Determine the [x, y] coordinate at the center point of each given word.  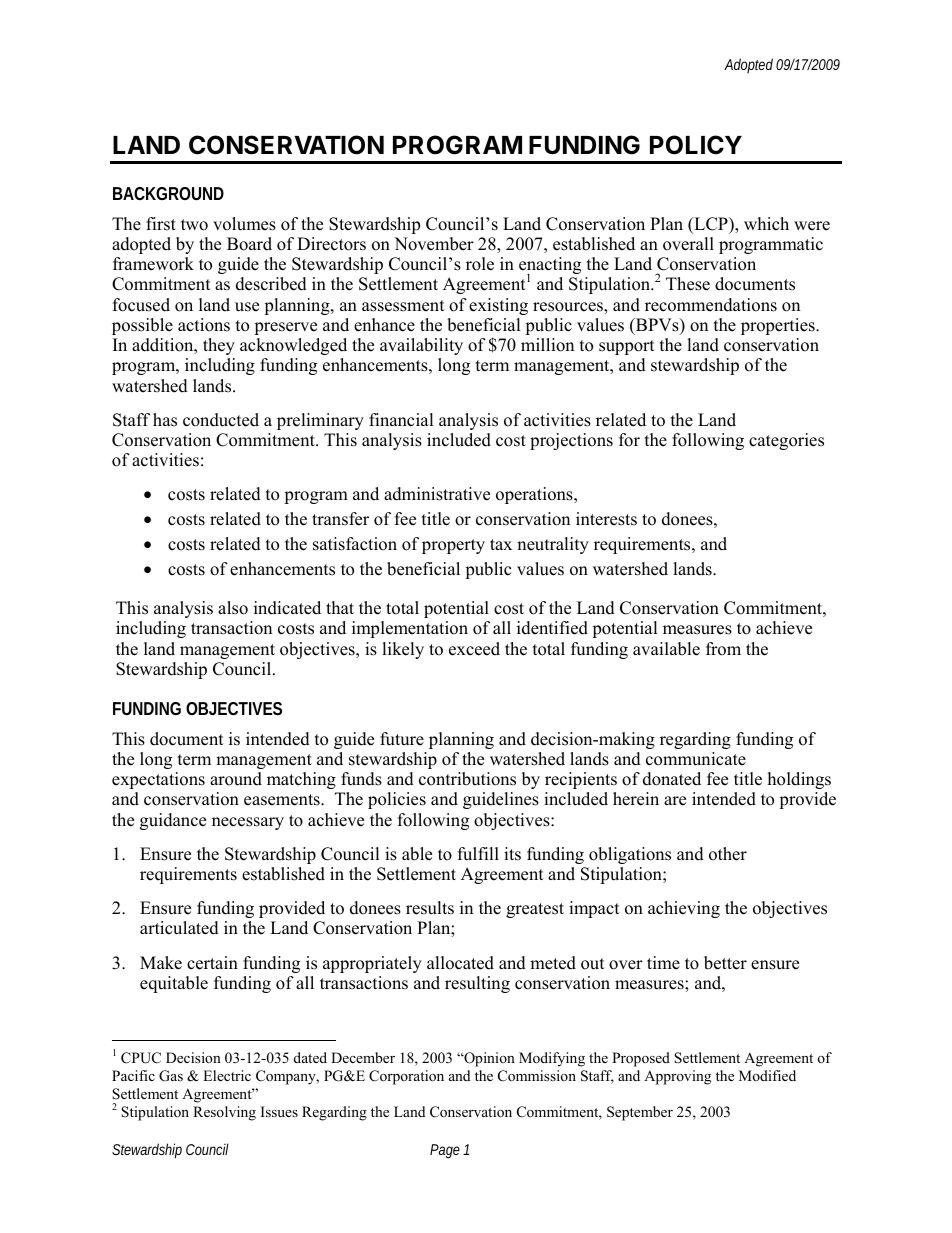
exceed [474, 649]
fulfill [478, 854]
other [728, 854]
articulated [179, 928]
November [434, 244]
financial [401, 420]
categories [786, 441]
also [233, 608]
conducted [221, 420]
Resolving [224, 1113]
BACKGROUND [168, 193]
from [723, 649]
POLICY [696, 145]
